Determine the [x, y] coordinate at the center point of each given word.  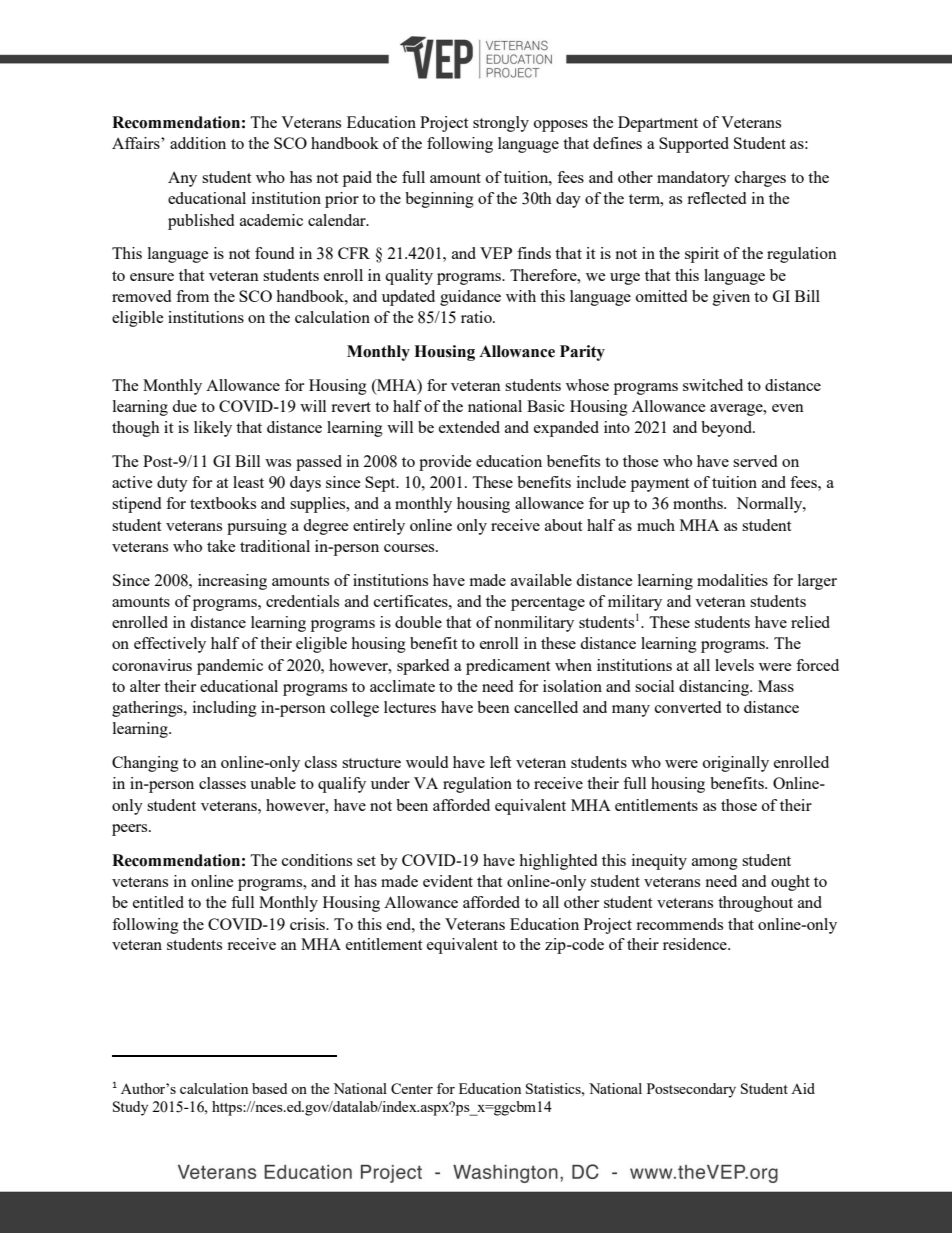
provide [445, 463]
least [248, 482]
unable [273, 783]
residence [696, 944]
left [500, 762]
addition [198, 143]
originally [736, 764]
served [755, 461]
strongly [501, 124]
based [269, 1088]
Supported [694, 145]
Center [412, 1088]
